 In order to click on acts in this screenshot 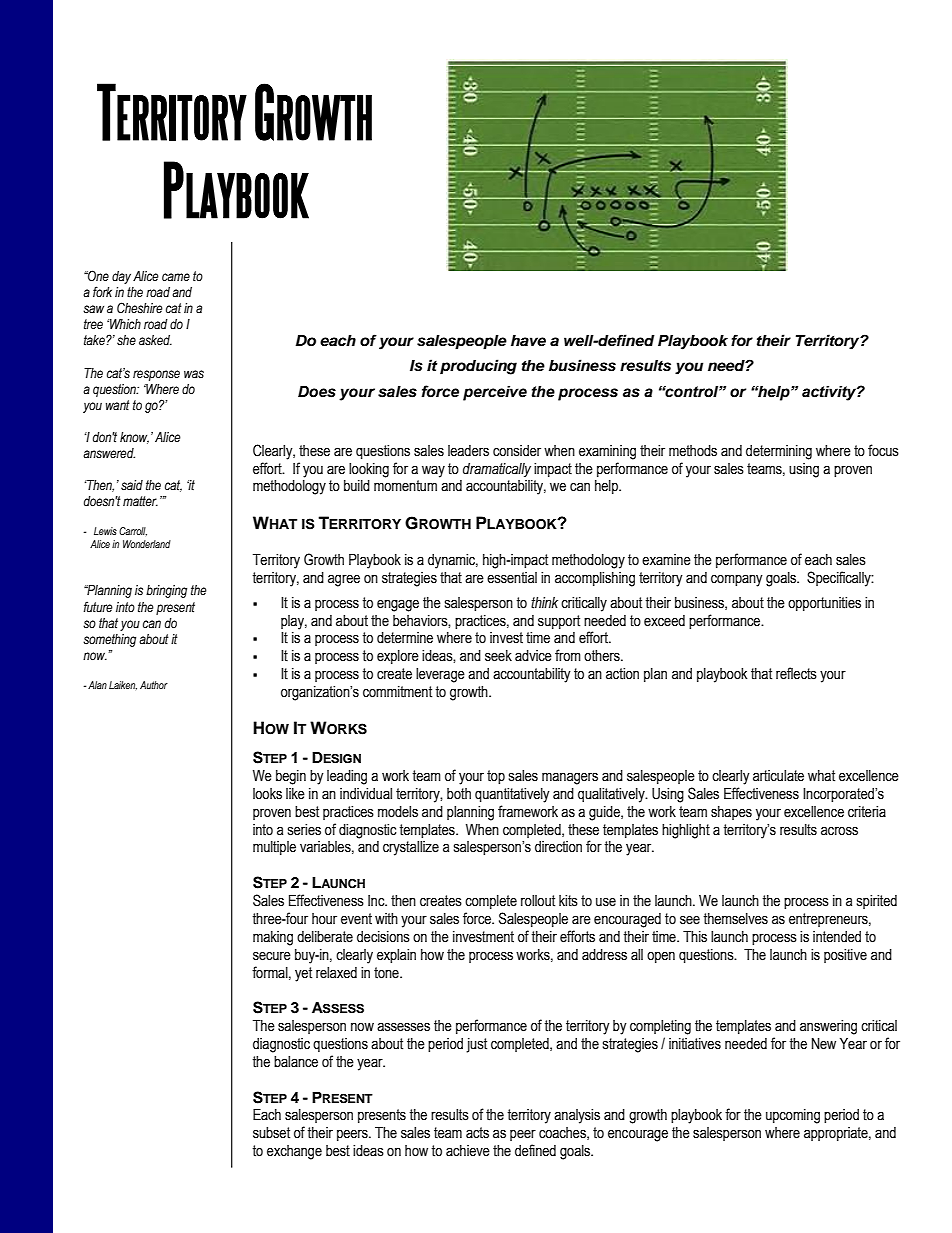, I will do `click(477, 1133)`.
